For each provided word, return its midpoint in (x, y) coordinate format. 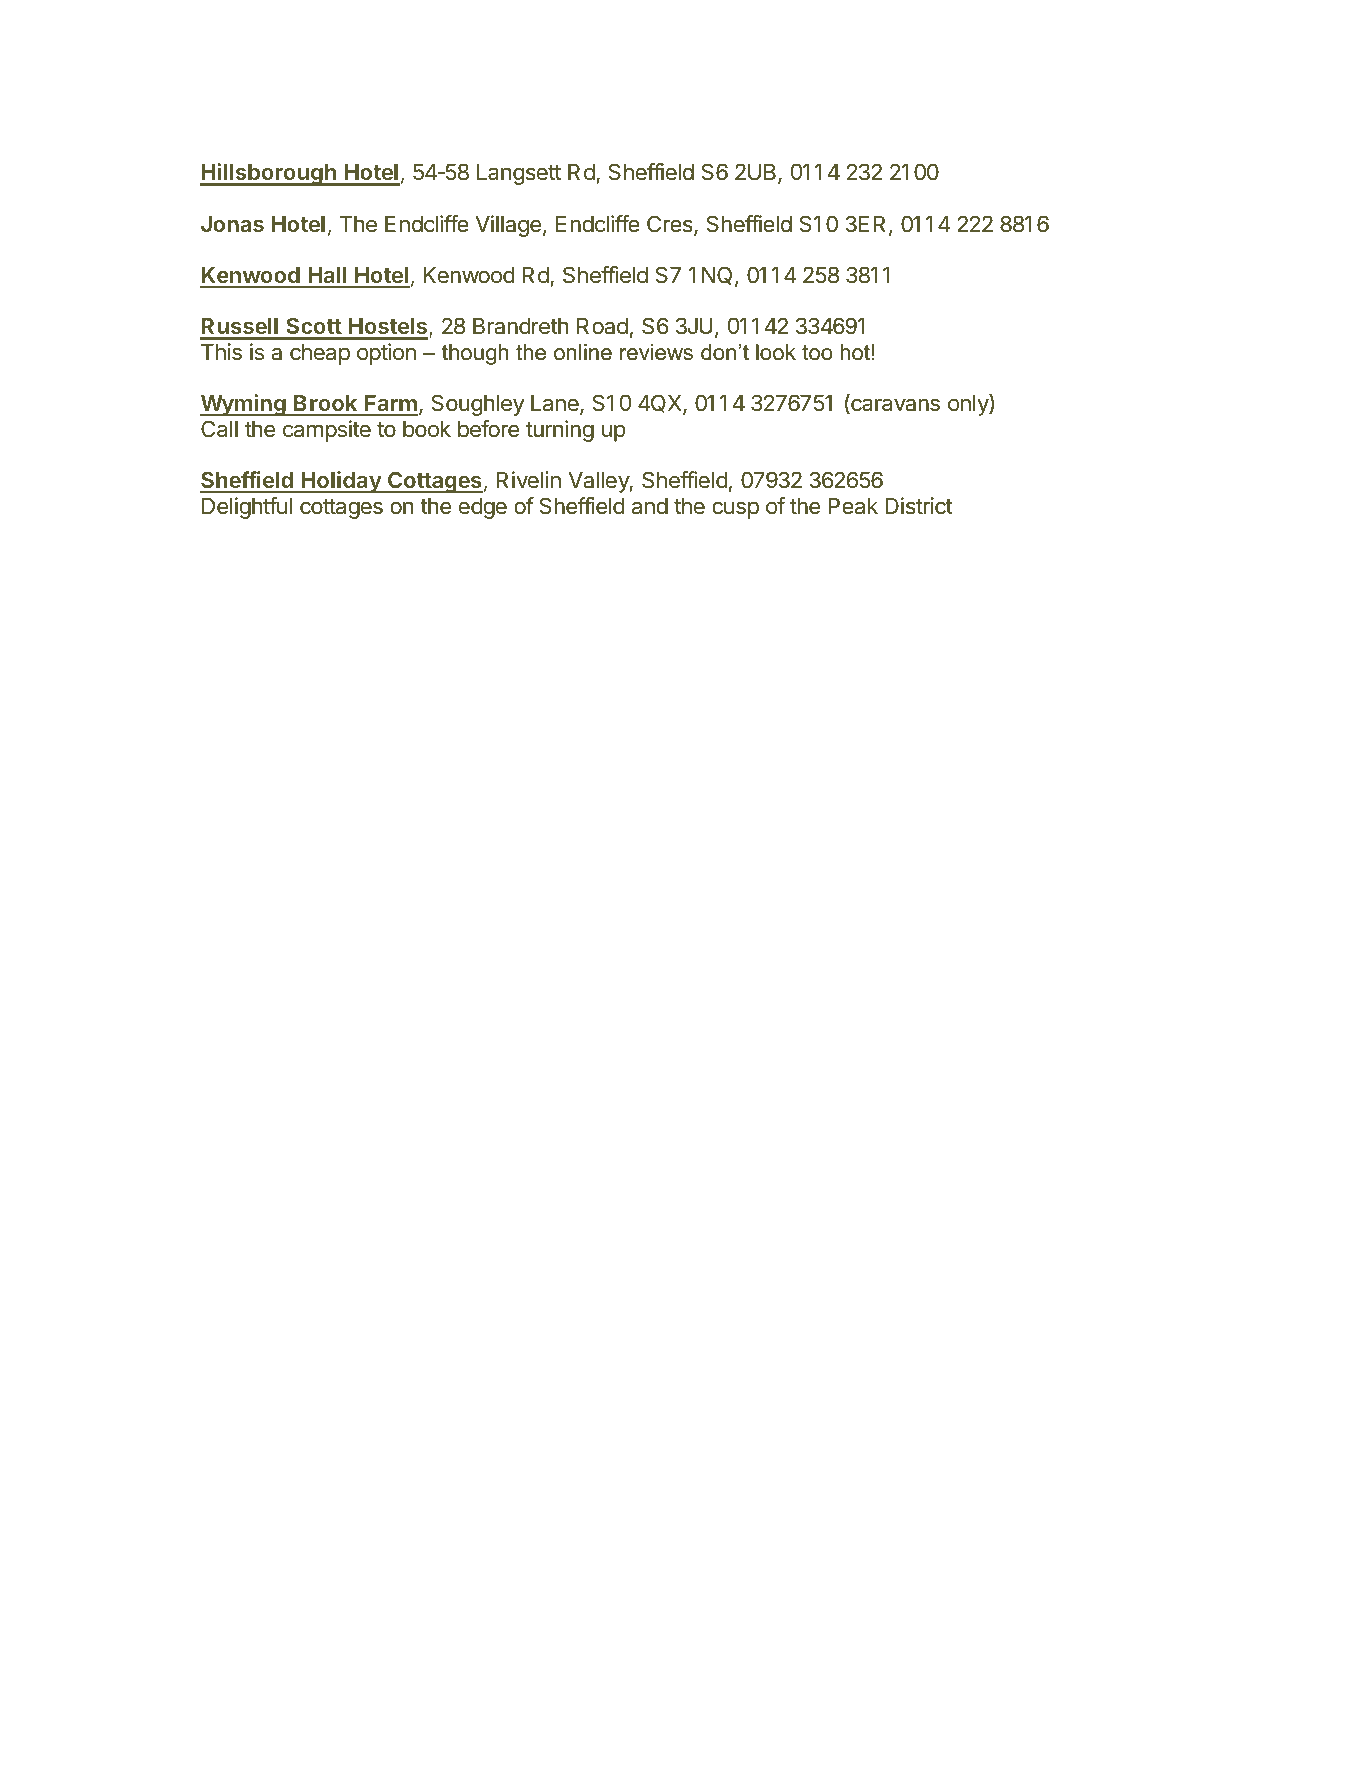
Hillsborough (269, 174)
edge (483, 508)
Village (508, 226)
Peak (853, 506)
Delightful (247, 508)
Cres (671, 225)
